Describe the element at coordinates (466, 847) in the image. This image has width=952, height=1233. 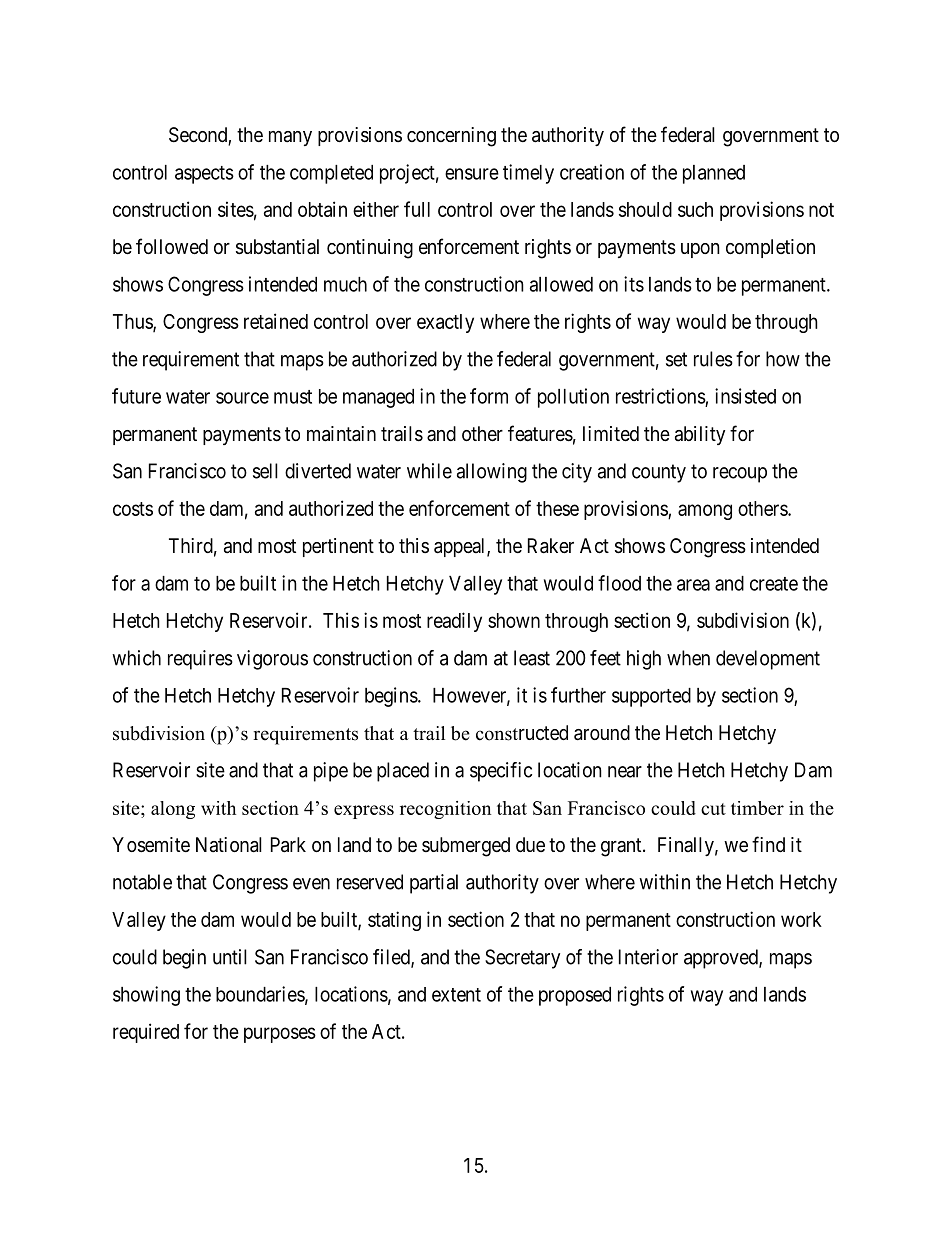
I see `submerged` at that location.
